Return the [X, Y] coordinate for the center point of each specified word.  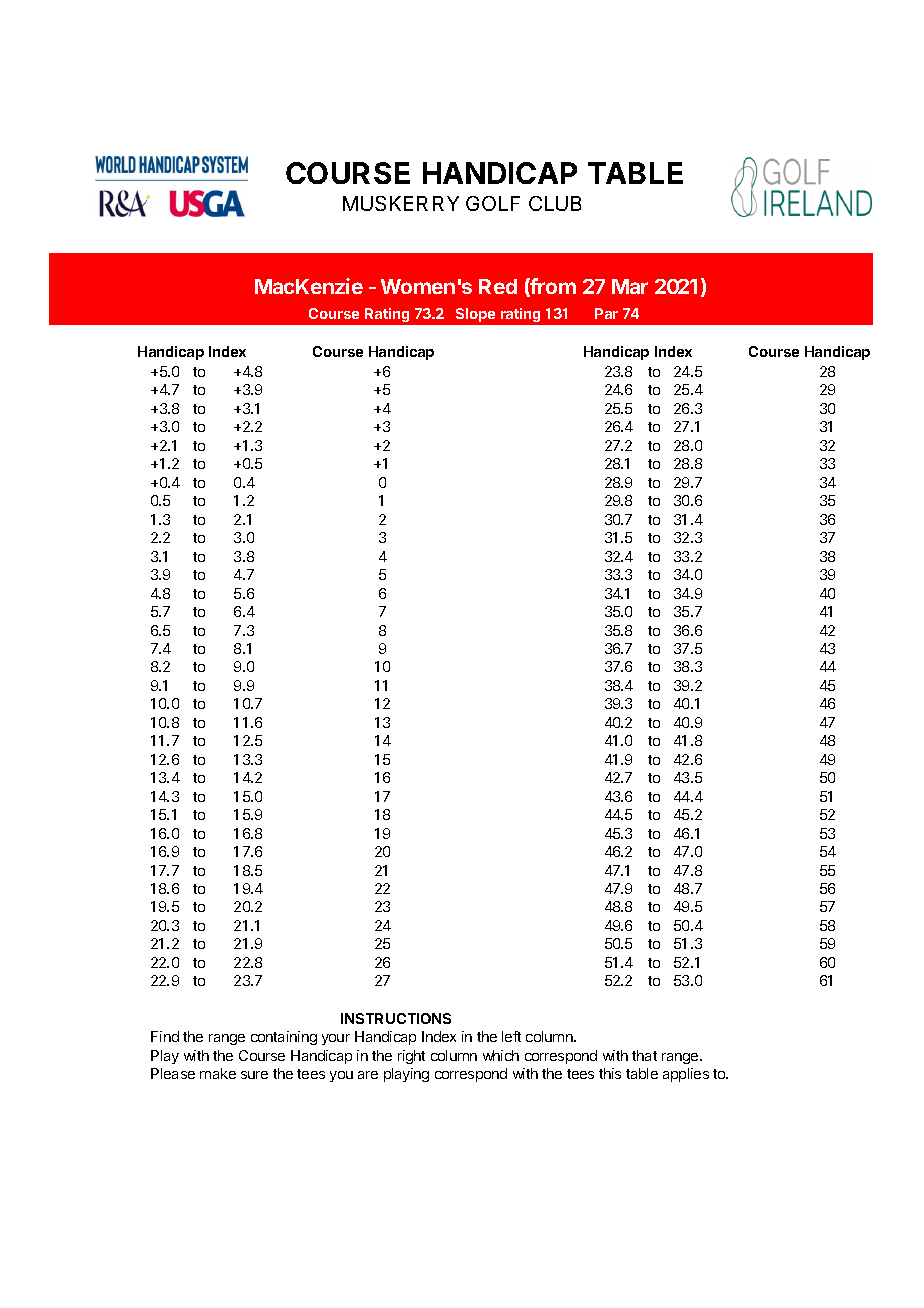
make [218, 1073]
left [511, 1036]
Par [606, 313]
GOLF [493, 203]
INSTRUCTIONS [396, 1018]
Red [498, 286]
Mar [630, 286]
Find [165, 1036]
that [644, 1055]
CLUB [555, 203]
